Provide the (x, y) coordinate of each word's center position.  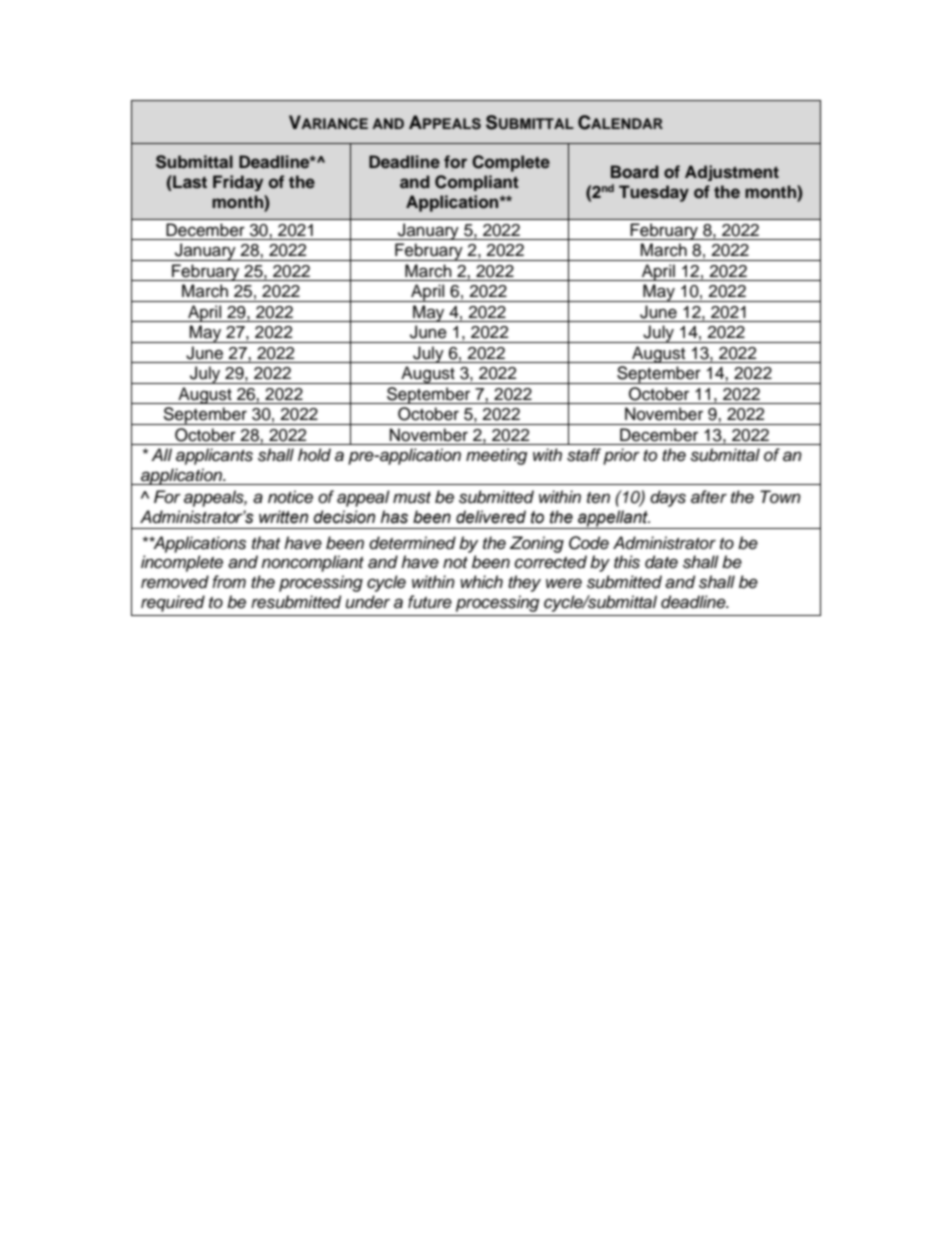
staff (584, 455)
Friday (238, 183)
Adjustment (732, 173)
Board (635, 172)
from (229, 581)
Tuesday (654, 193)
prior (621, 456)
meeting (496, 456)
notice (290, 497)
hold (314, 455)
